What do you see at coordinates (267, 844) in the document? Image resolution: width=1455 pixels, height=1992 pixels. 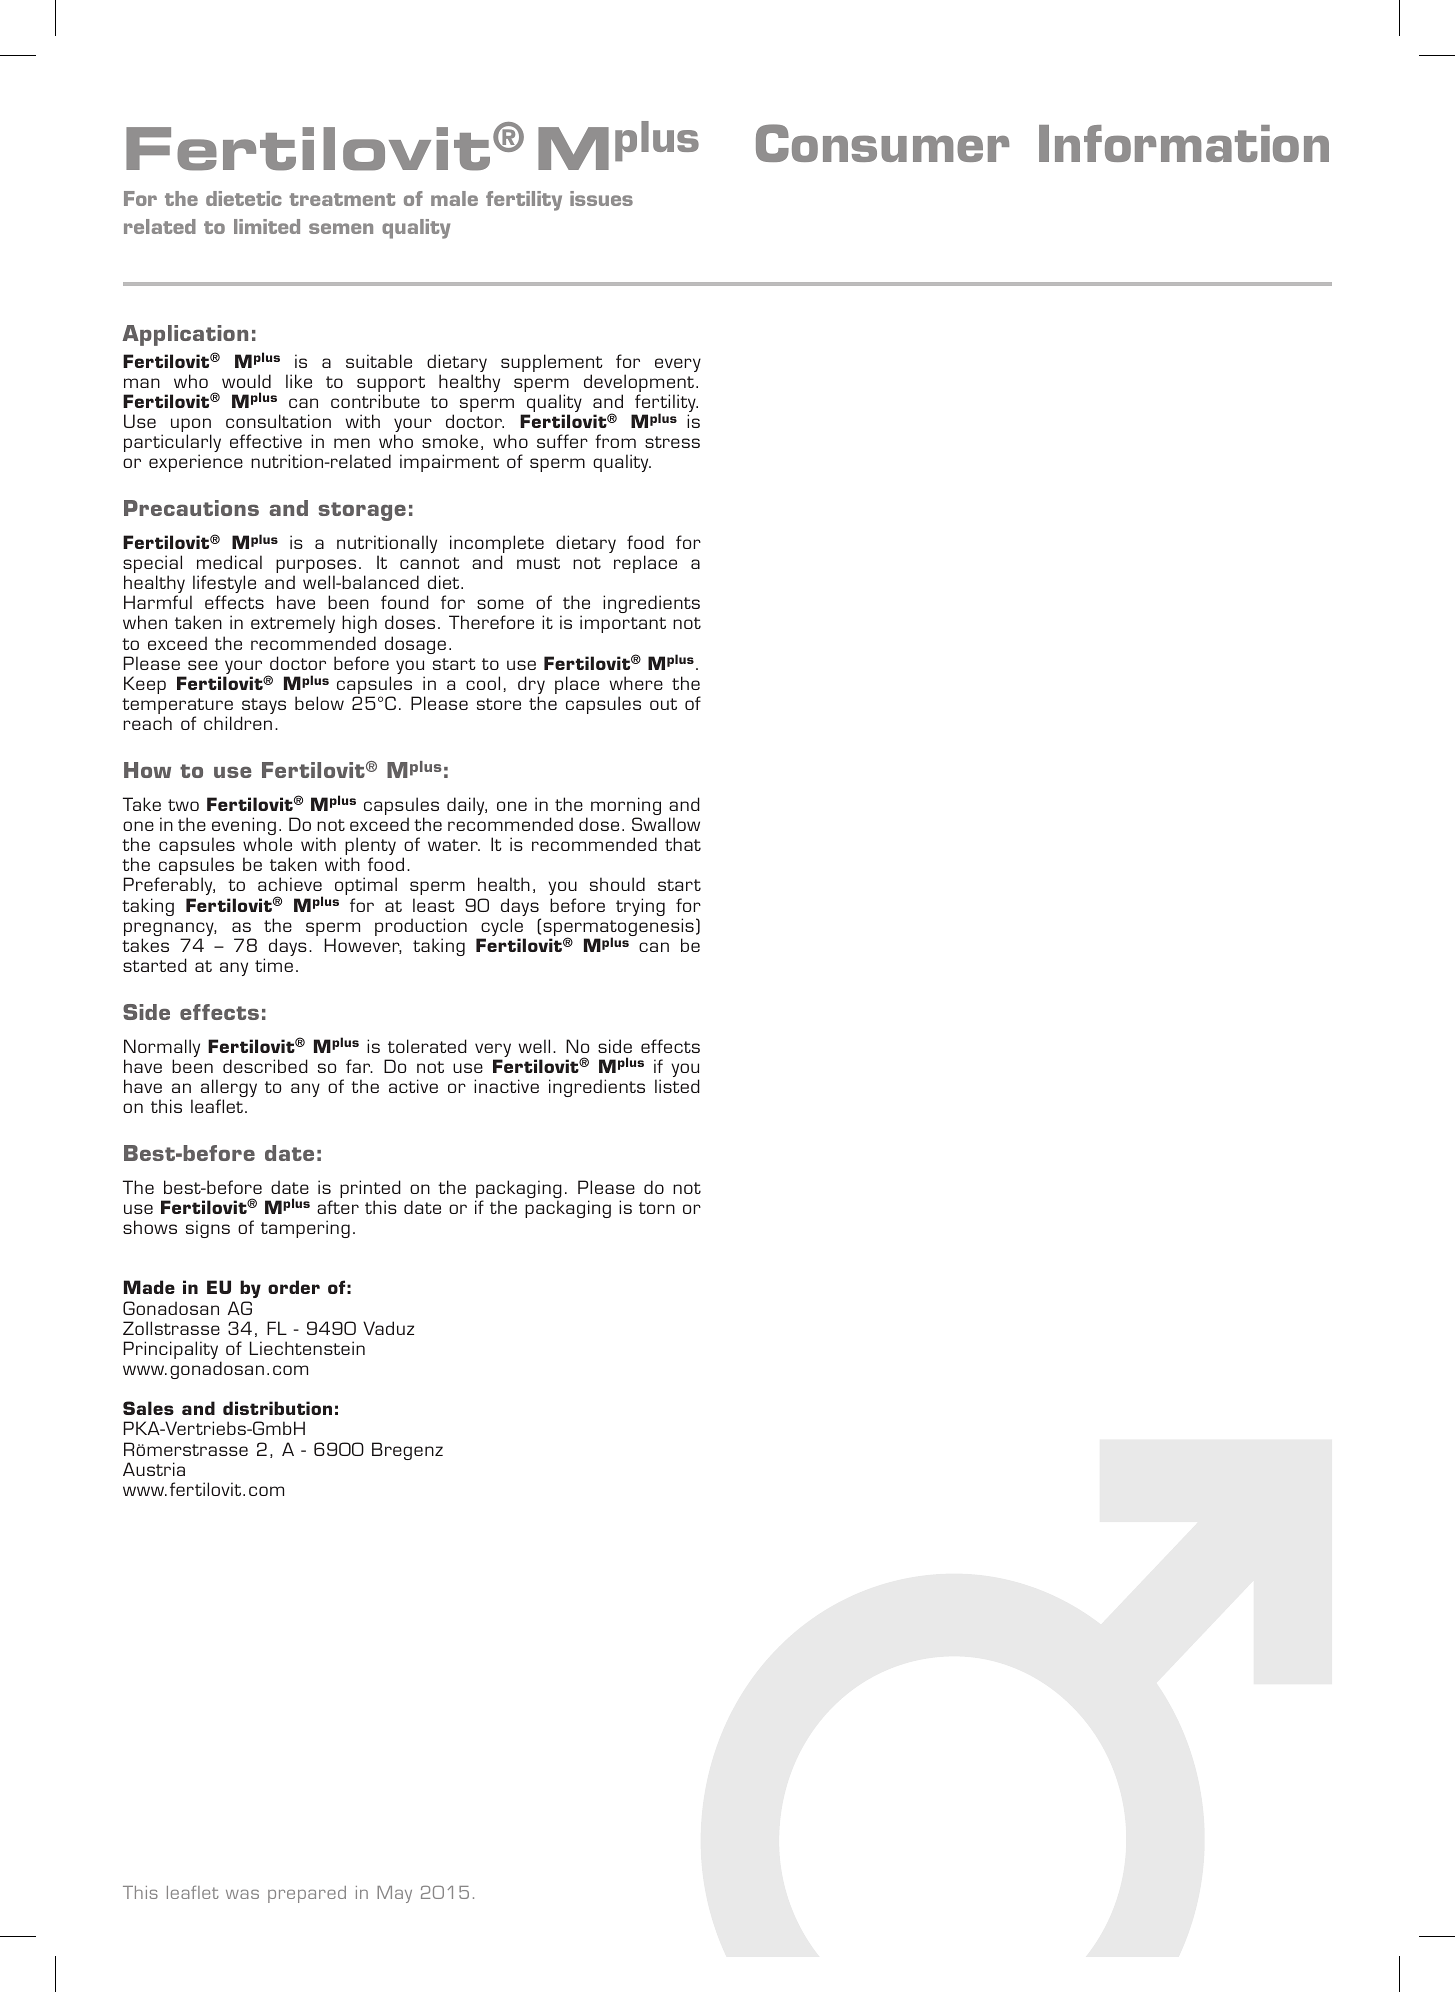 I see `whole` at bounding box center [267, 844].
